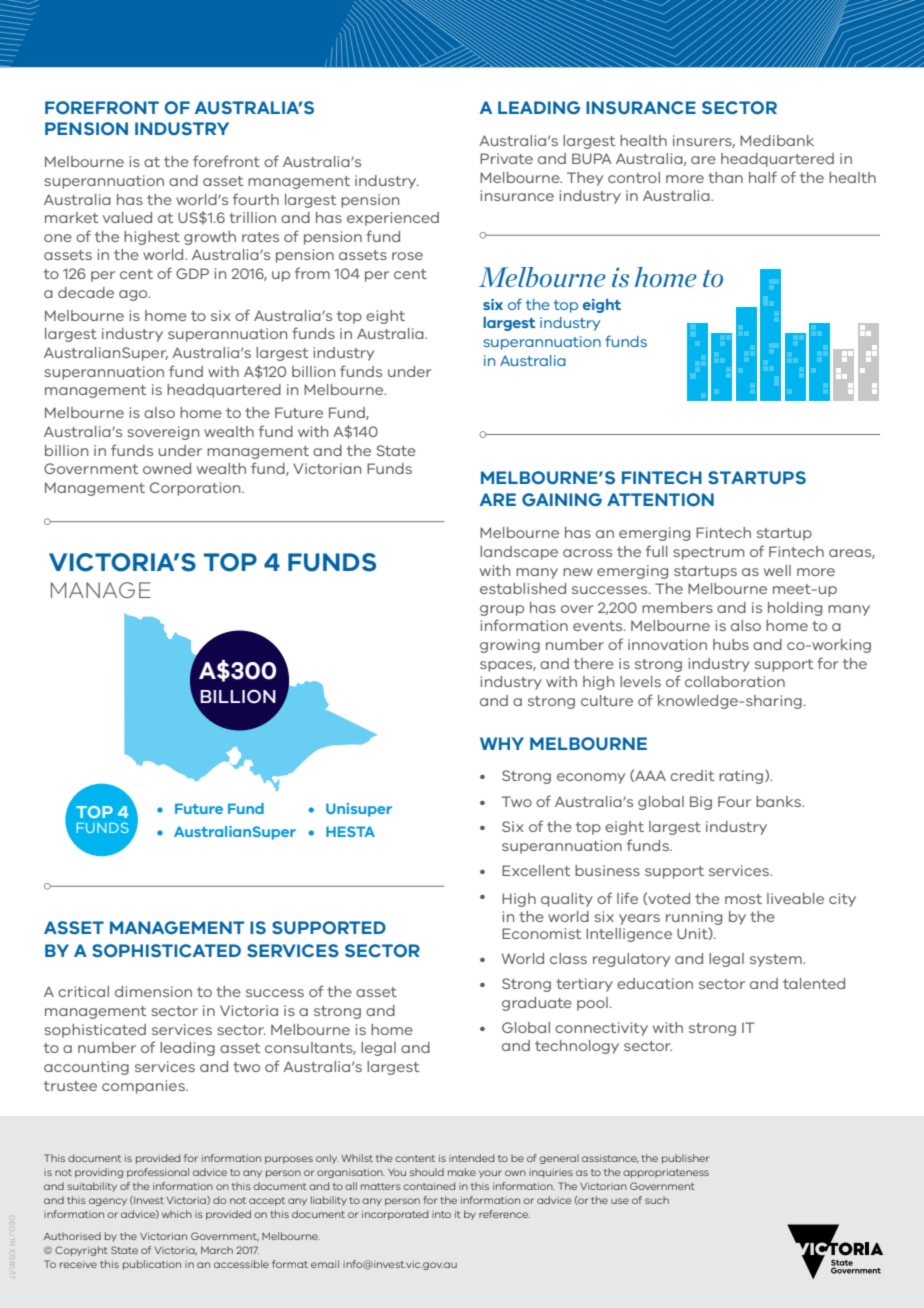 The width and height of the screenshot is (924, 1308). Describe the element at coordinates (519, 553) in the screenshot. I see `landscape` at that location.
